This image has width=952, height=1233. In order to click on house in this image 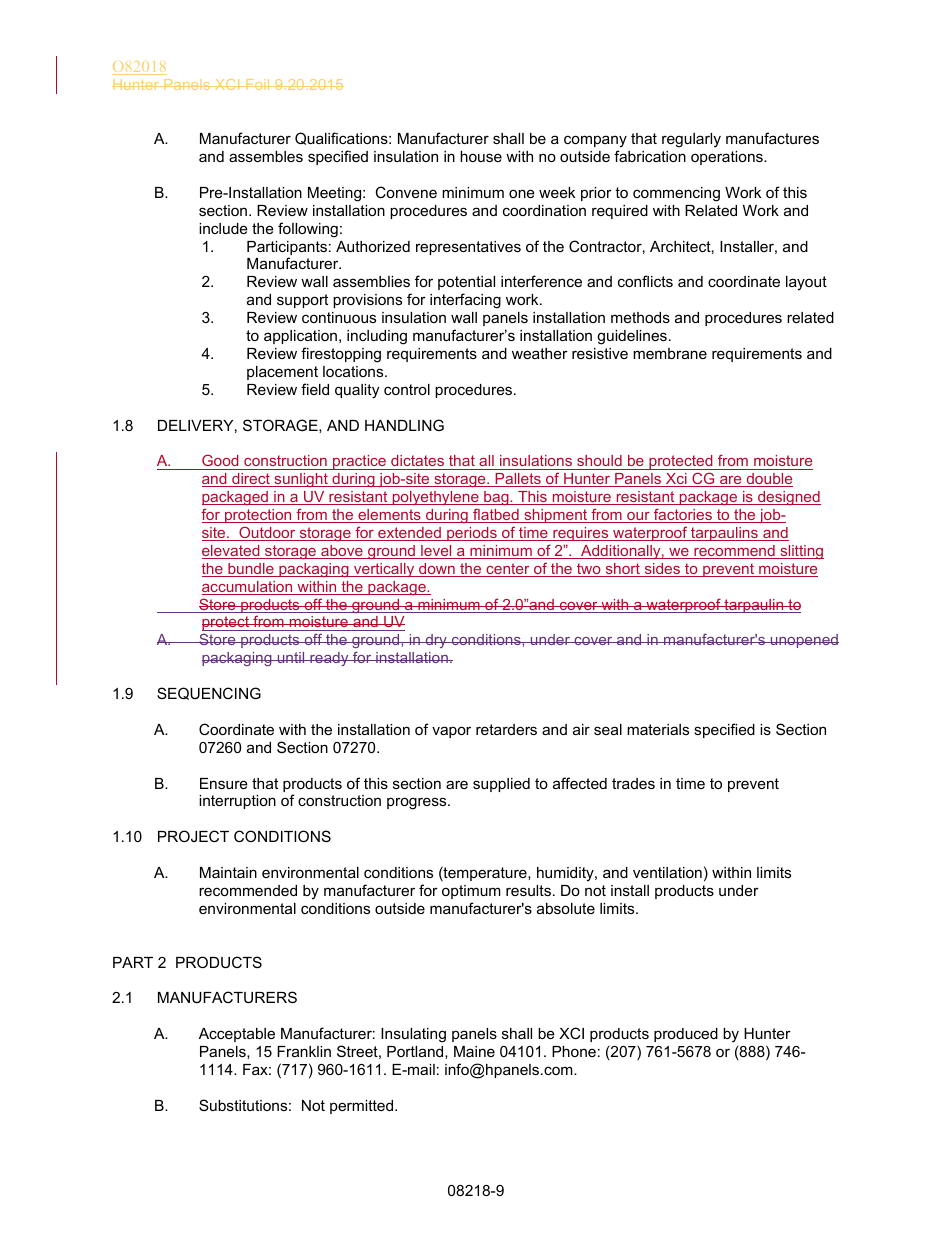, I will do `click(481, 156)`.
